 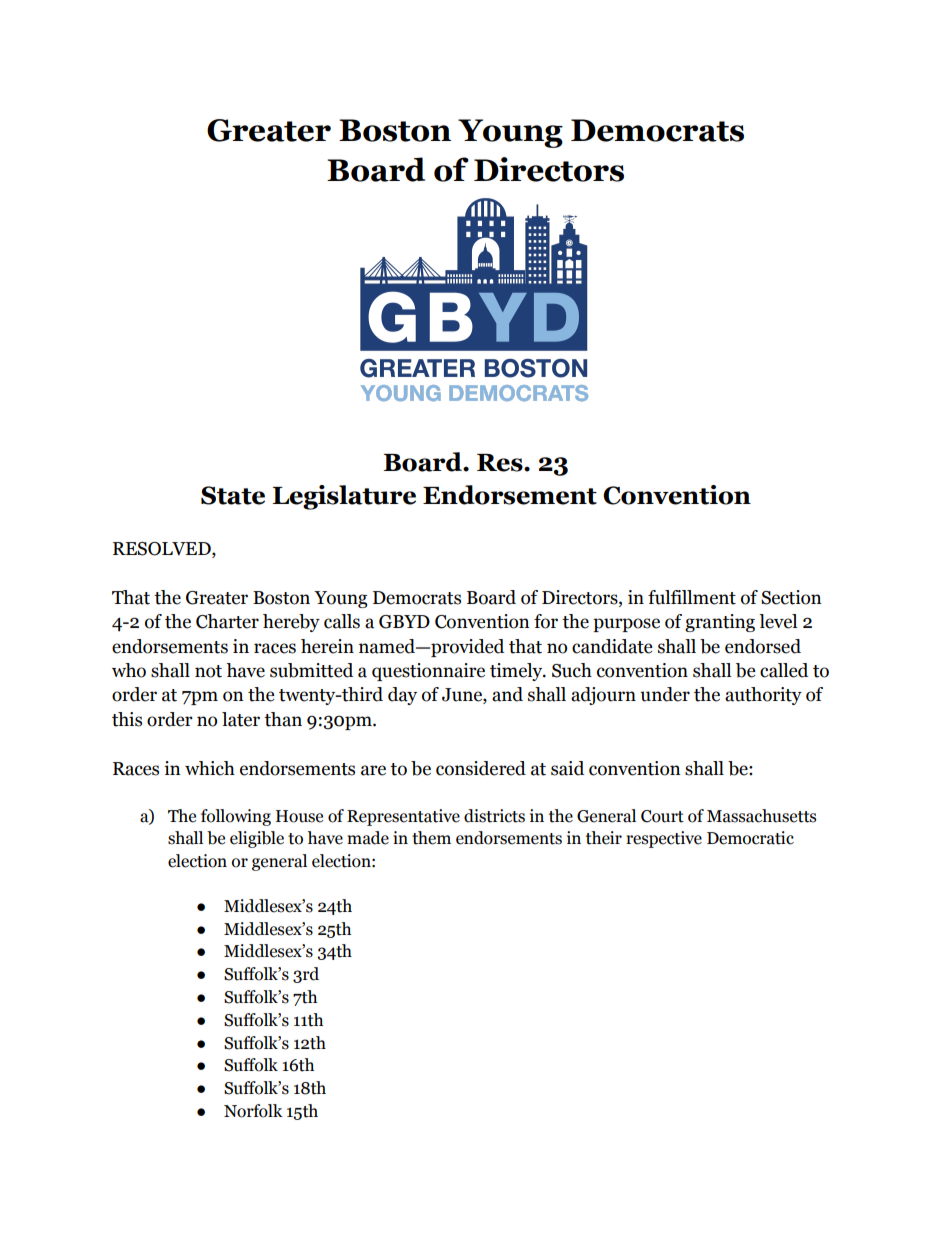 I want to click on them, so click(x=431, y=838).
